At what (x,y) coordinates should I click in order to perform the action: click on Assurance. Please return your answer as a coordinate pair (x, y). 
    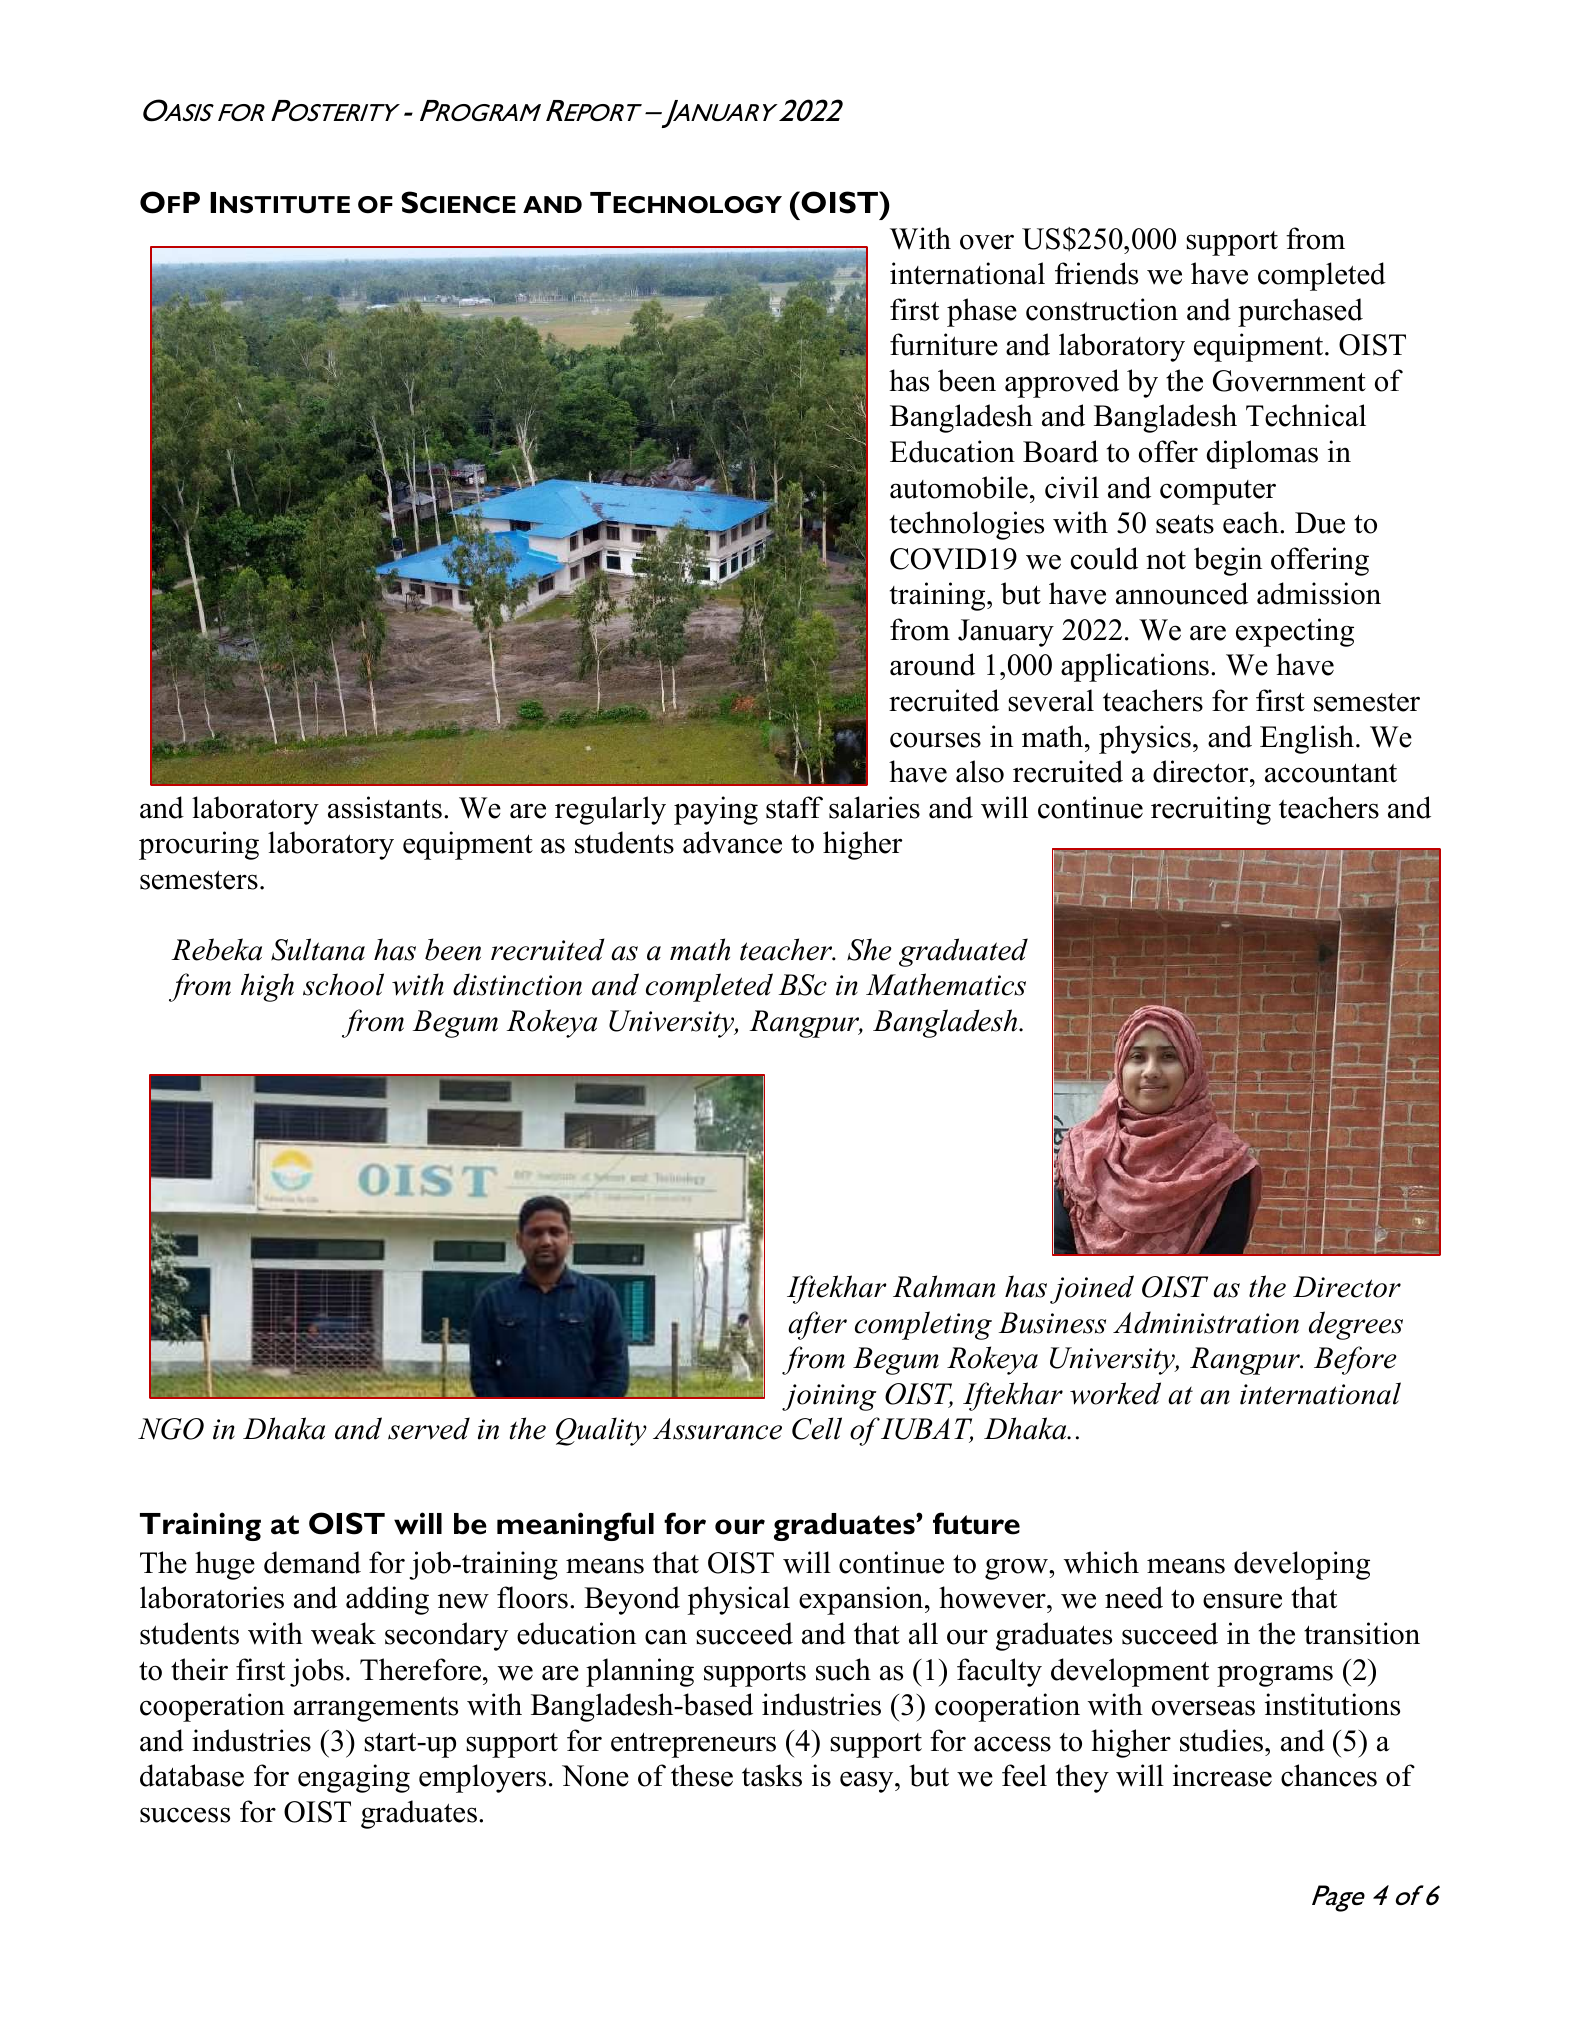
    Looking at the image, I should click on (717, 1429).
